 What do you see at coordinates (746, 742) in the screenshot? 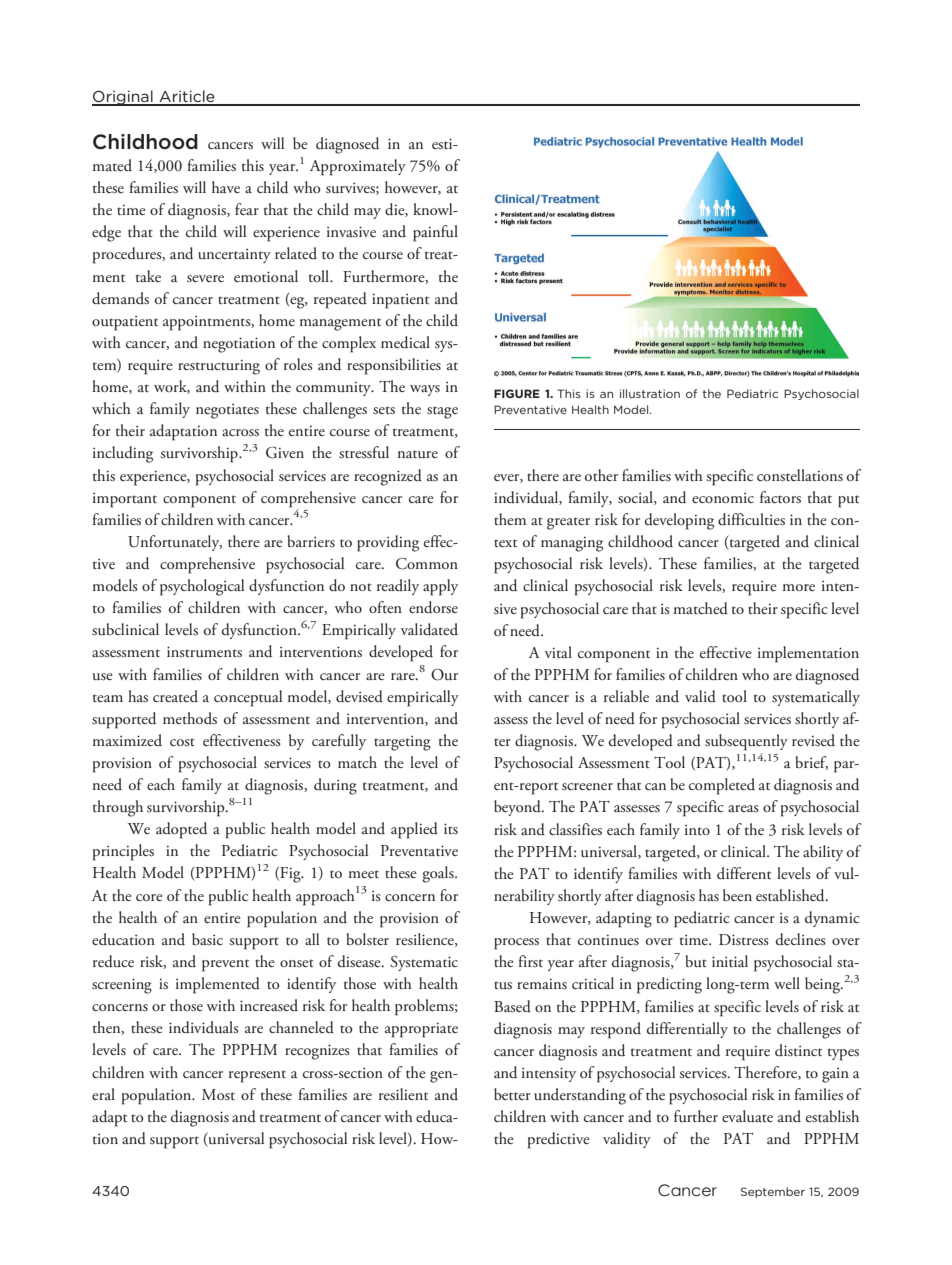
I see `subsequently` at bounding box center [746, 742].
